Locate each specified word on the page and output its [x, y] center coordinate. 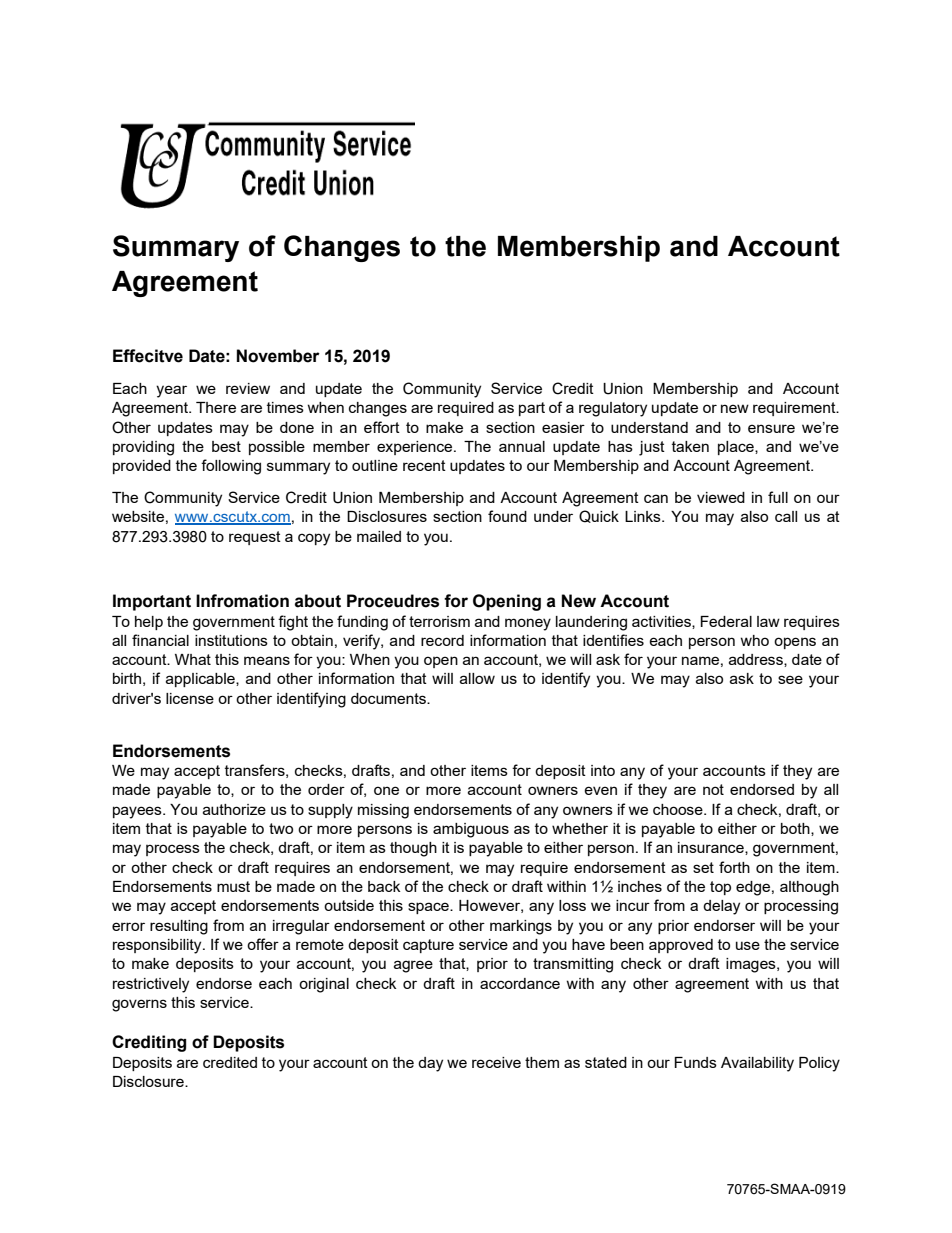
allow [477, 678]
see [790, 679]
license [190, 698]
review [248, 388]
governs [139, 1005]
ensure [771, 428]
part [532, 409]
